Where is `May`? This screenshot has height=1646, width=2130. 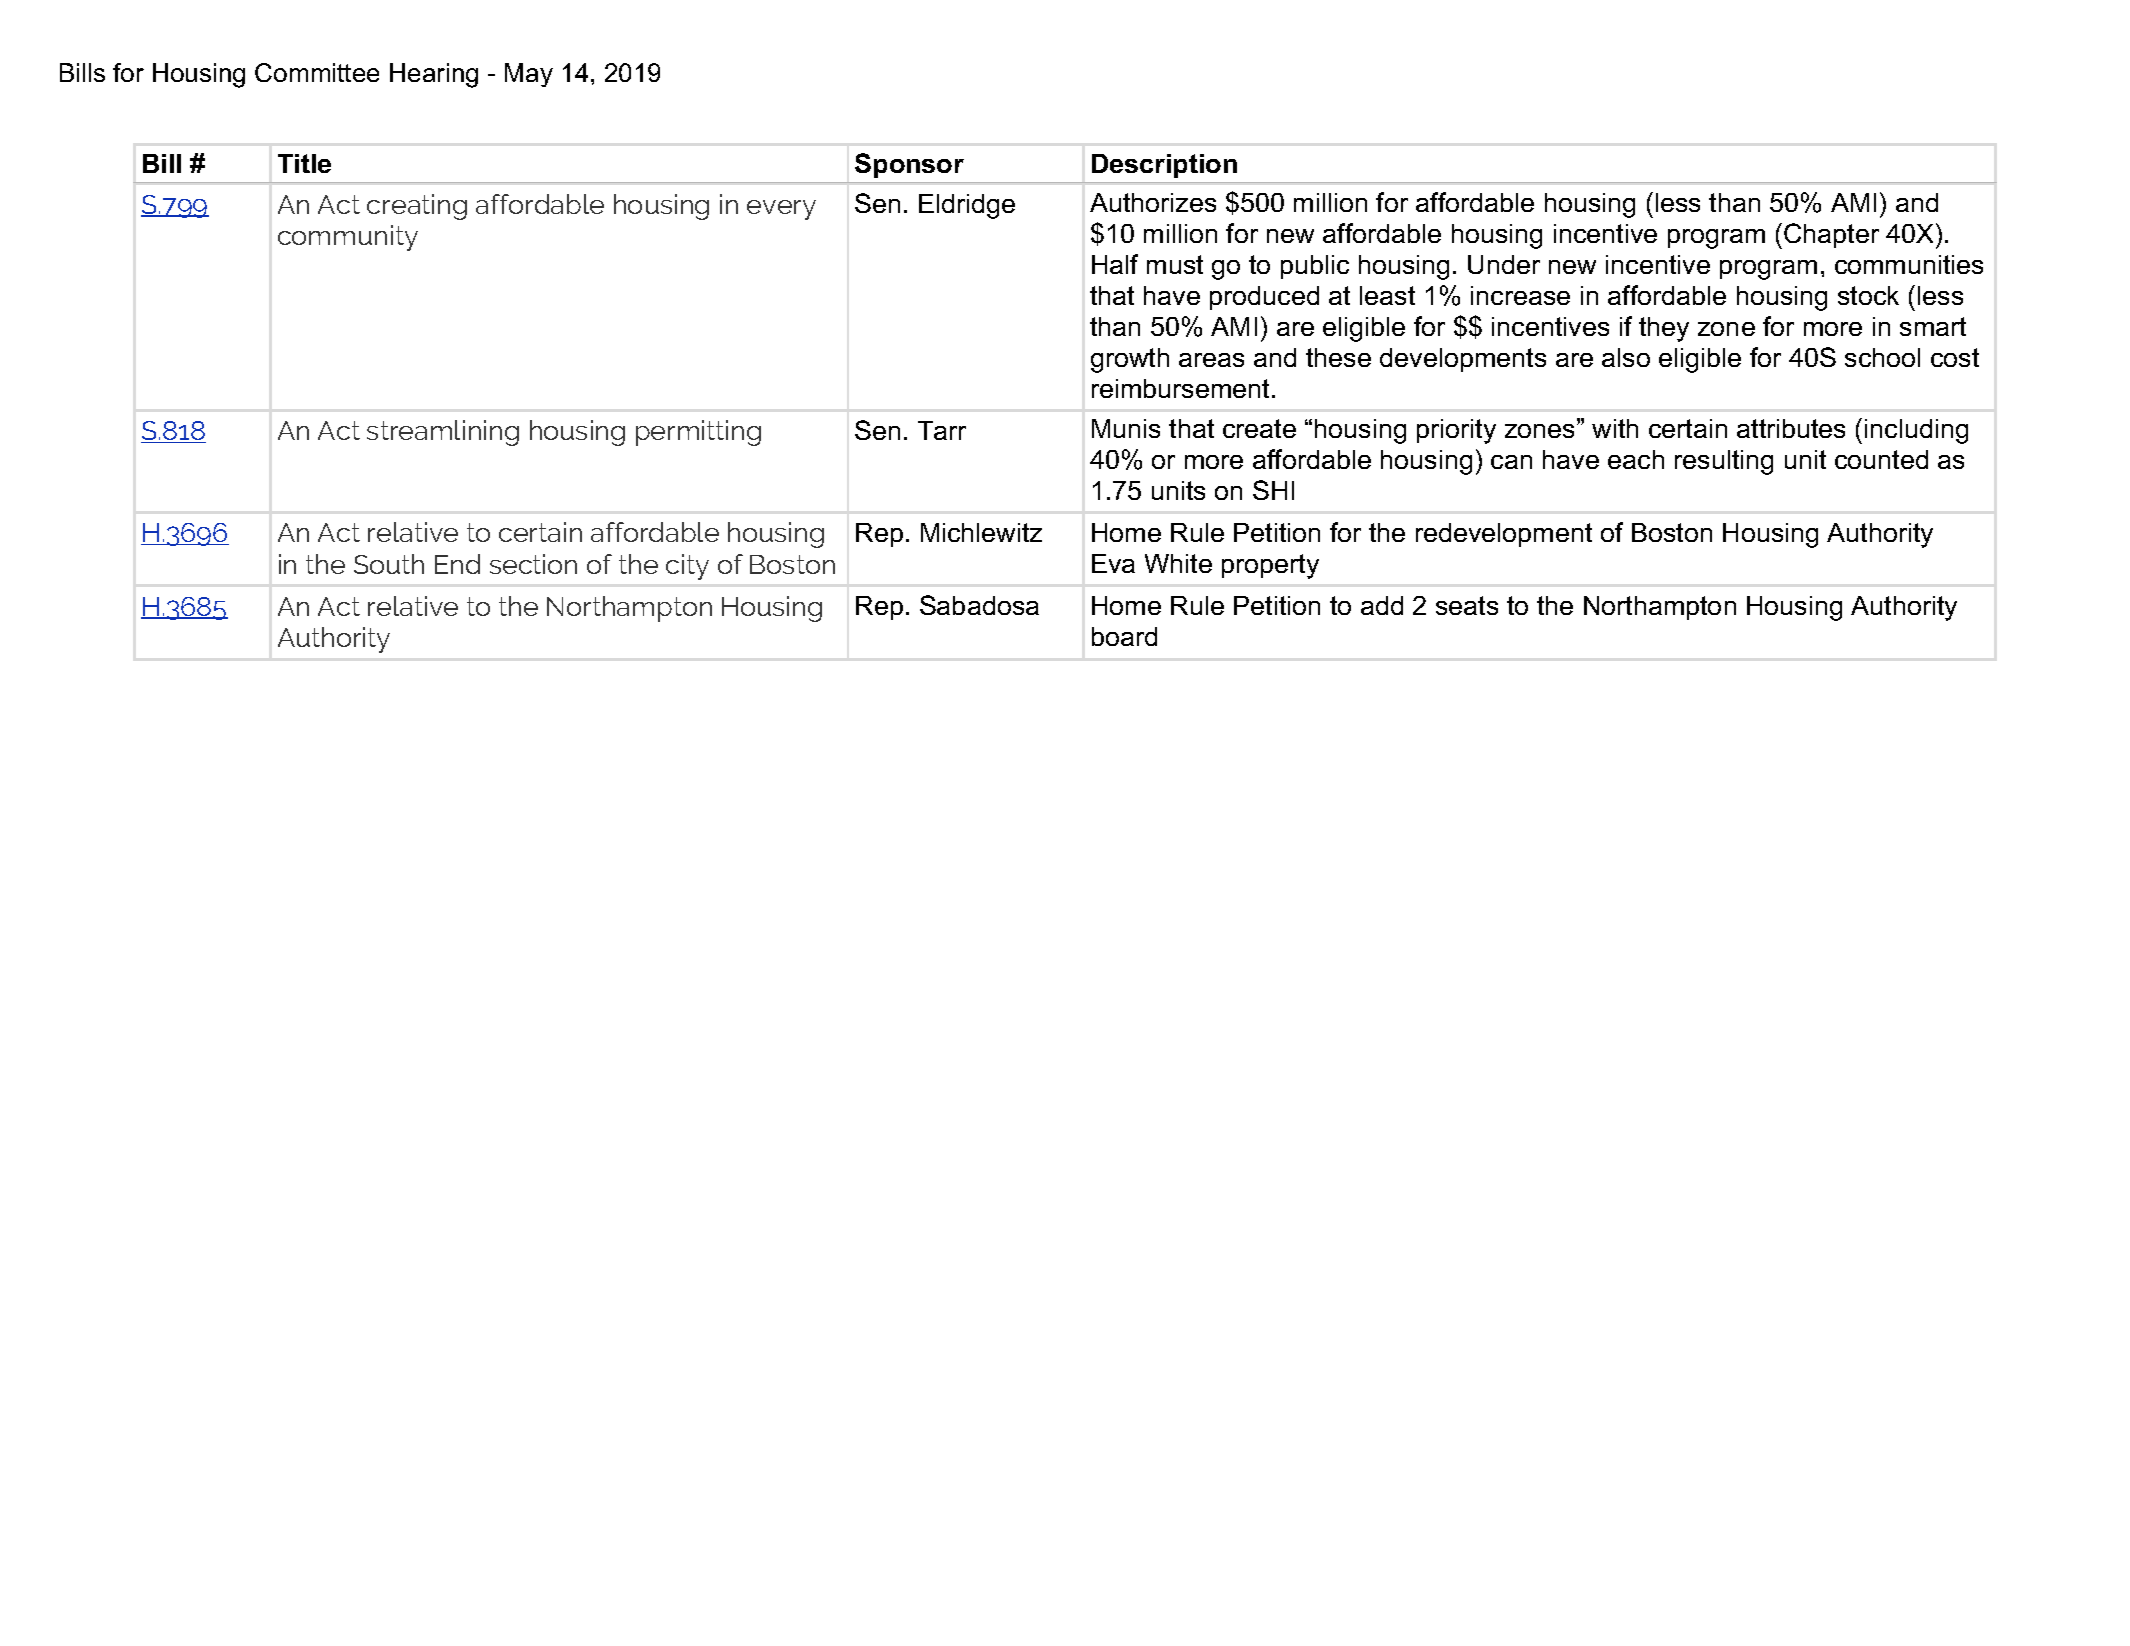 May is located at coordinates (529, 75).
